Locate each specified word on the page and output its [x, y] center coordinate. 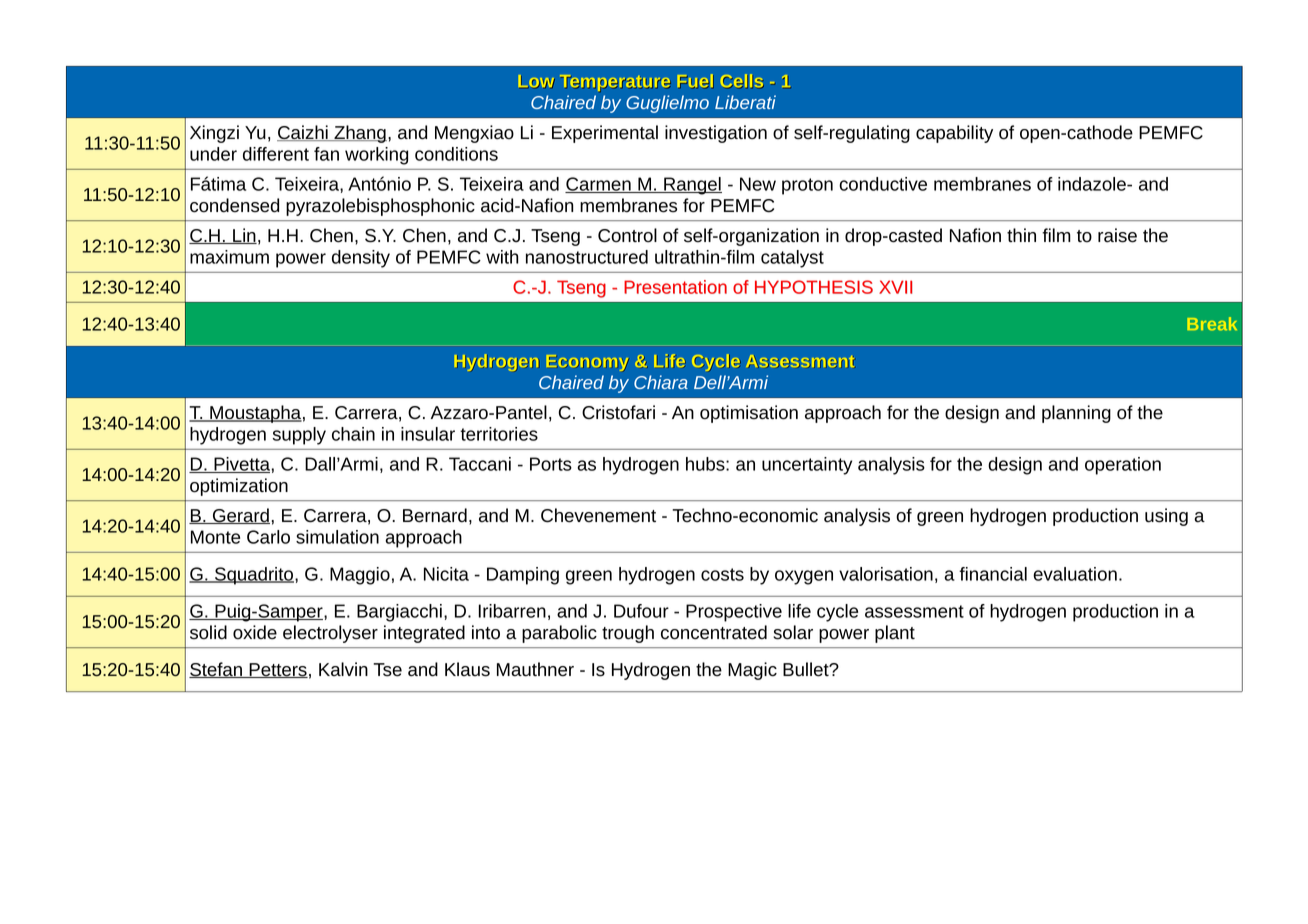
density [361, 259]
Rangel [692, 186]
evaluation [1075, 574]
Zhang [359, 134]
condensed [234, 205]
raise [1117, 235]
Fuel [695, 81]
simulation [337, 537]
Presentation [675, 287]
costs [722, 574]
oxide [255, 632]
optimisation [749, 414]
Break [1212, 324]
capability [954, 134]
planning [1076, 414]
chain [353, 434]
